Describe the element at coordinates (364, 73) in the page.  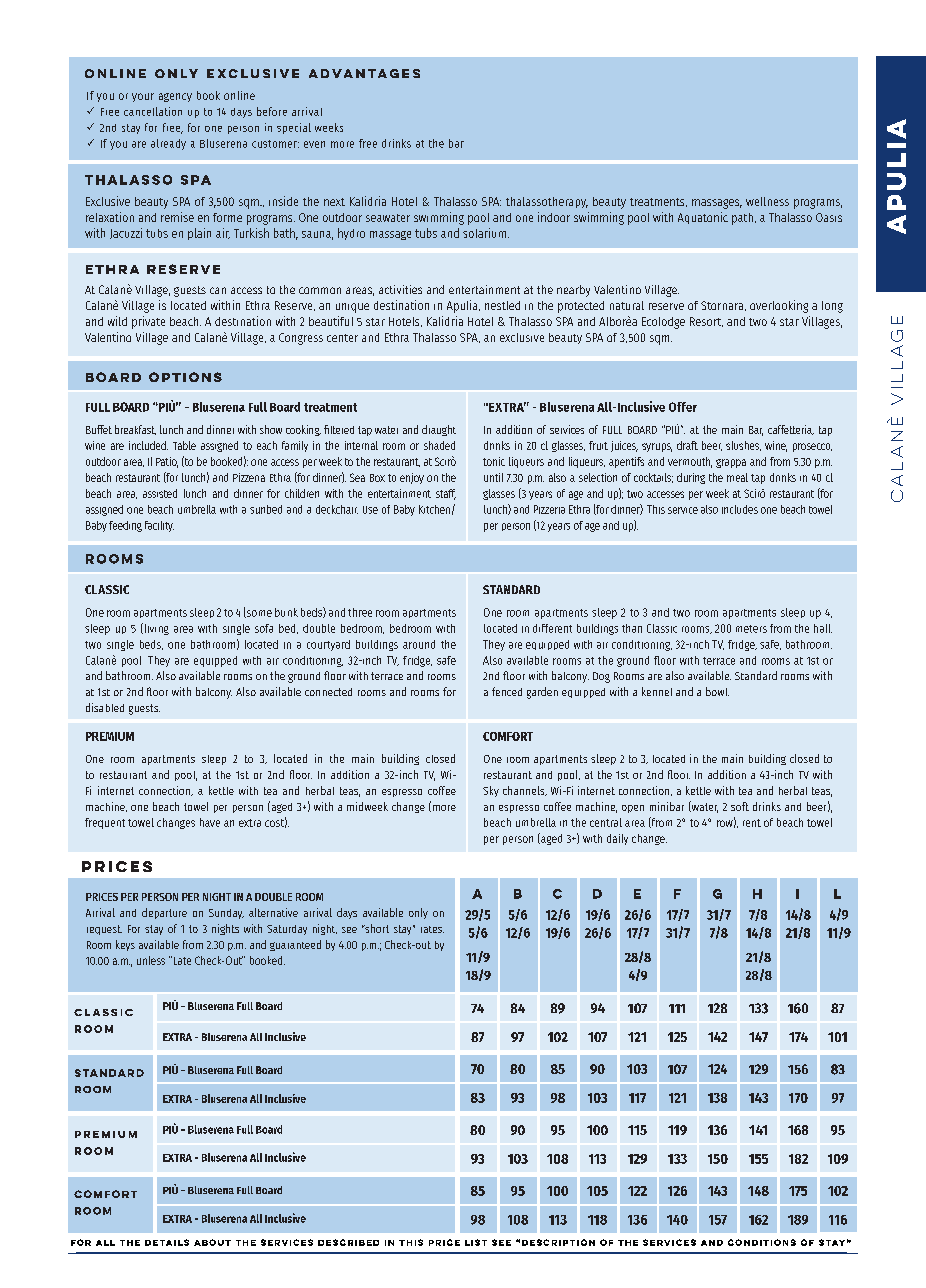
I see `ADVANTAGES` at that location.
